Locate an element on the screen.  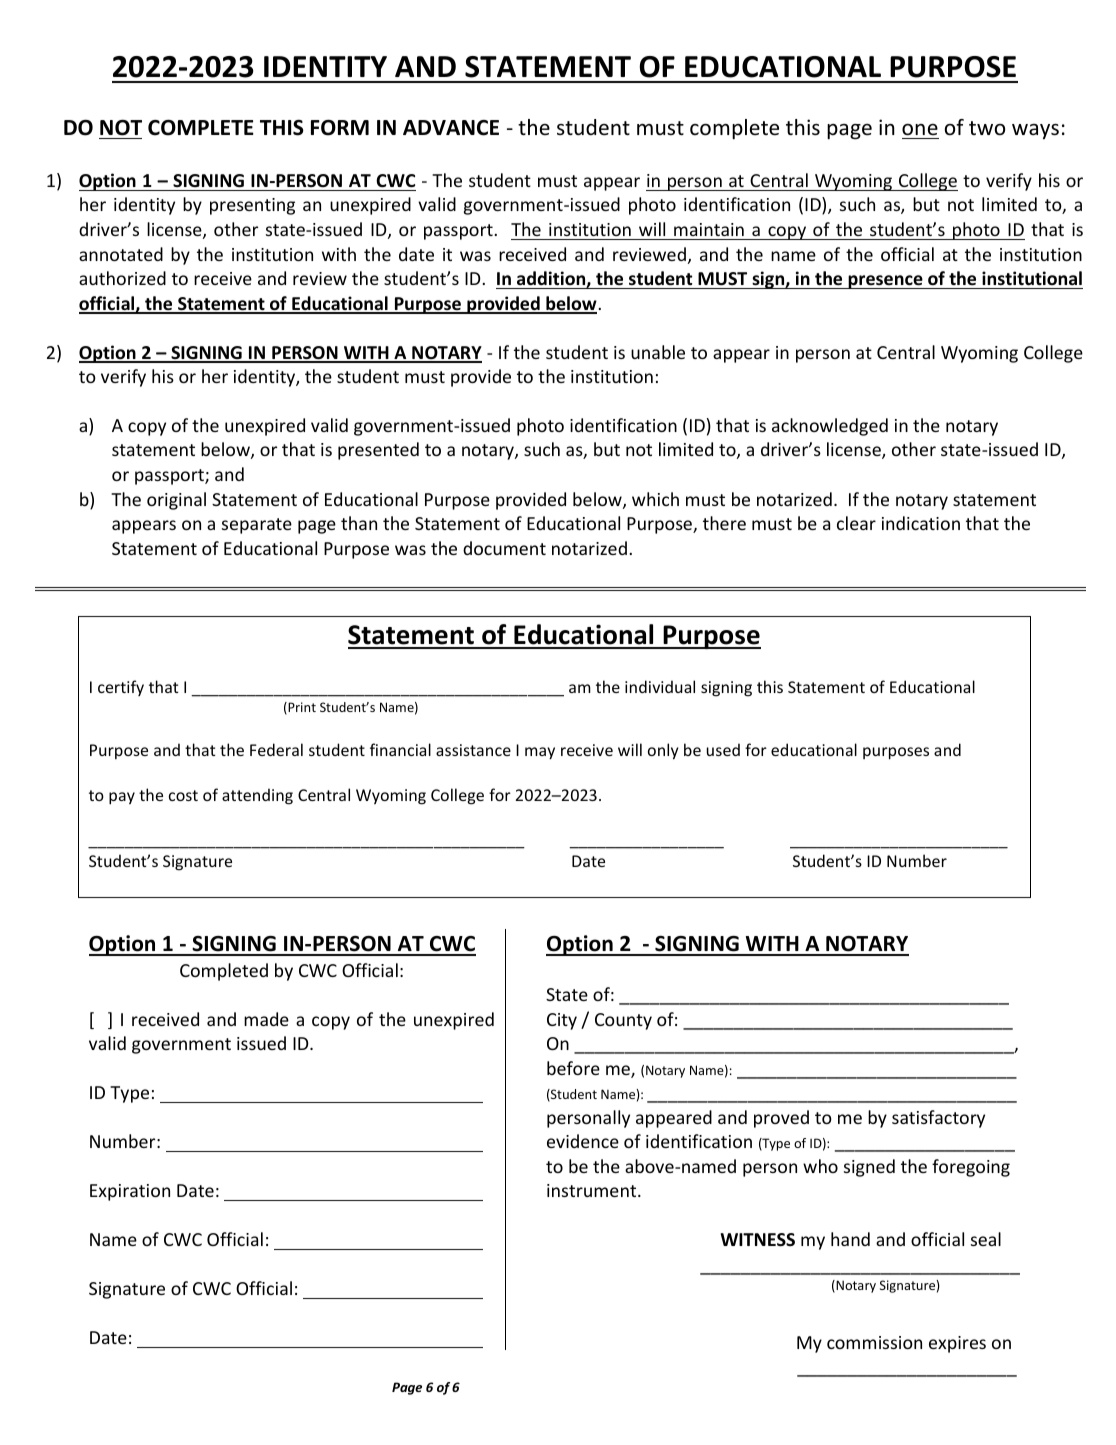
used is located at coordinates (723, 749).
